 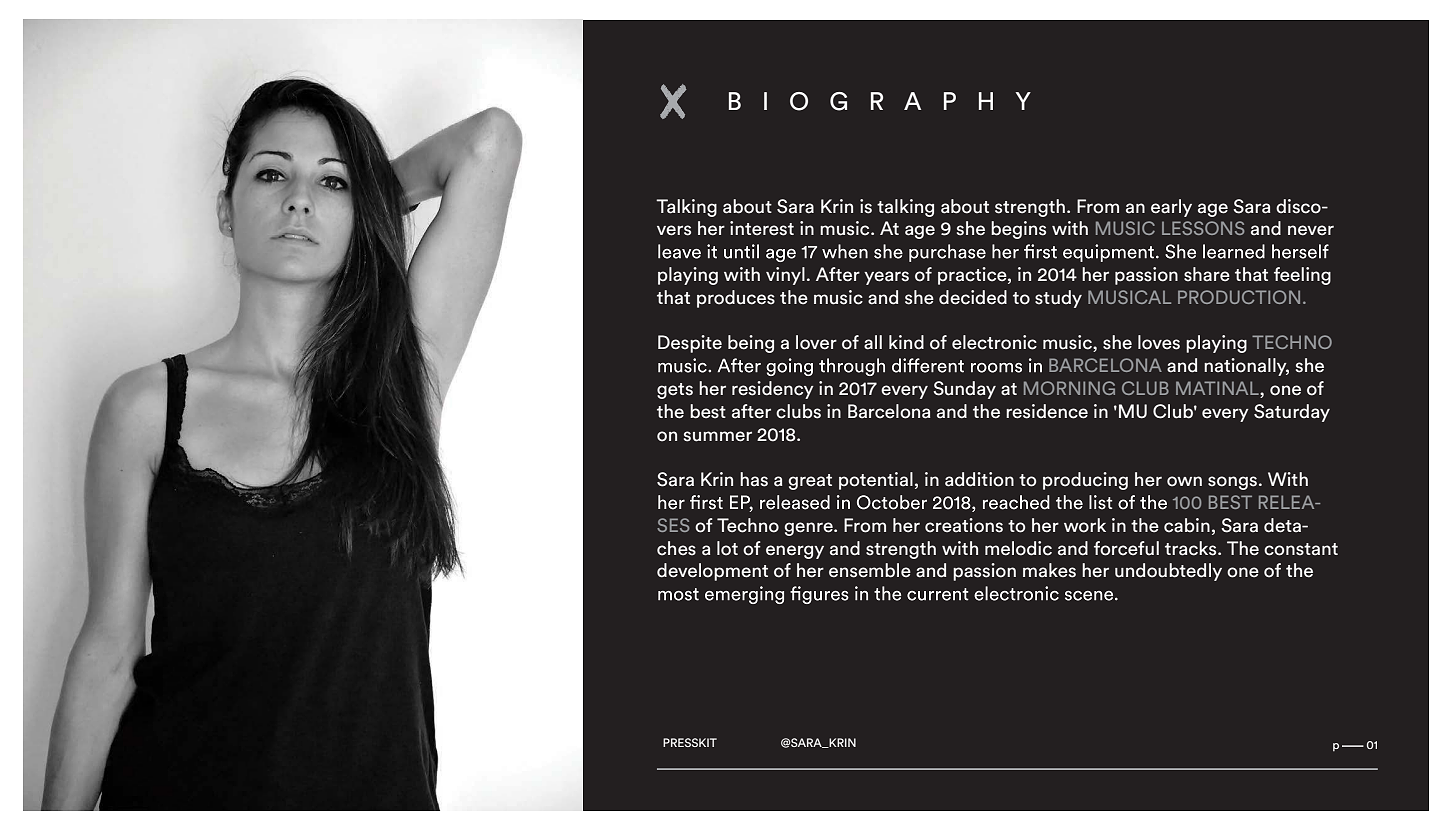 What do you see at coordinates (979, 479) in the page?
I see `addition` at bounding box center [979, 479].
